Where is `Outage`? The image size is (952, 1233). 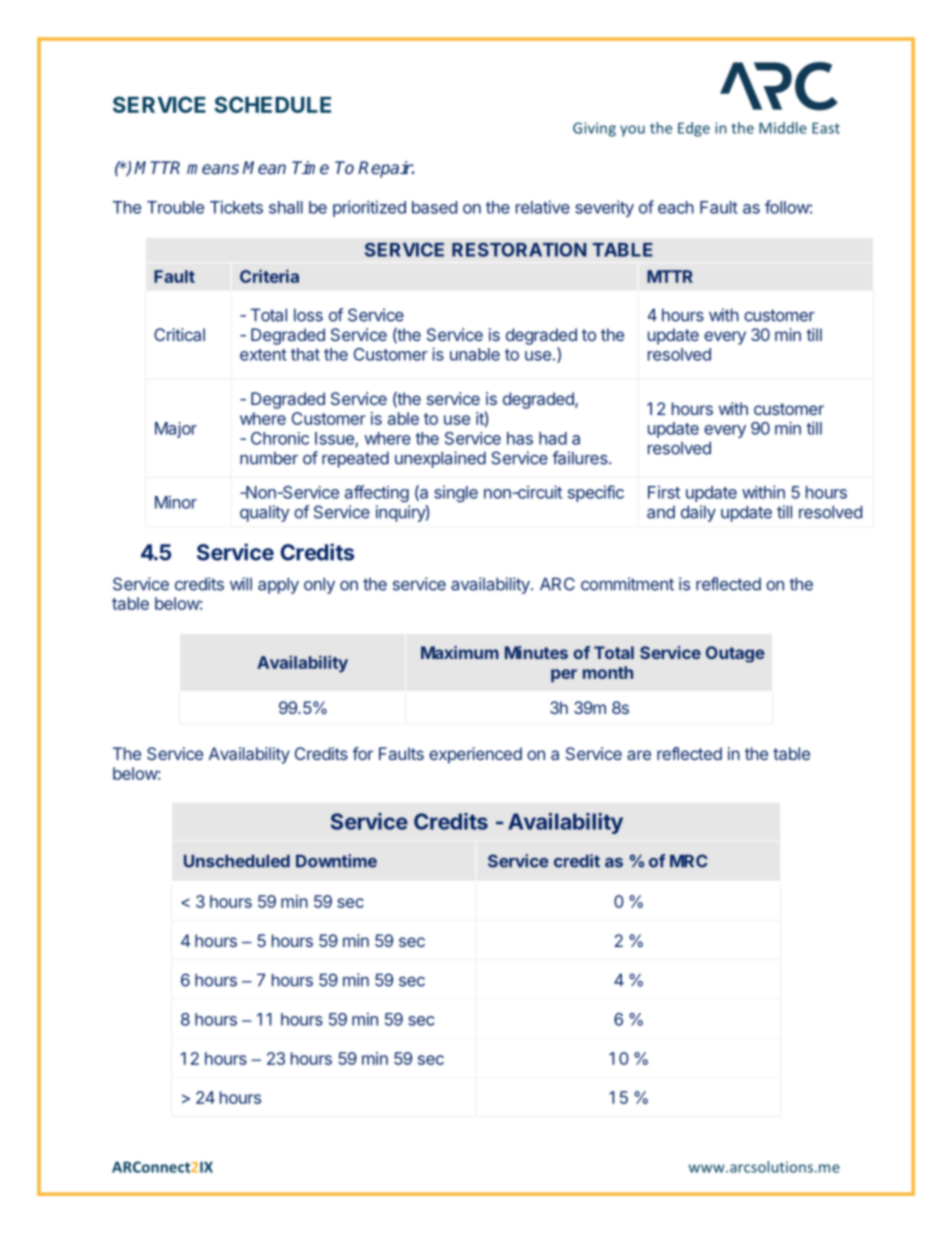 Outage is located at coordinates (735, 654).
